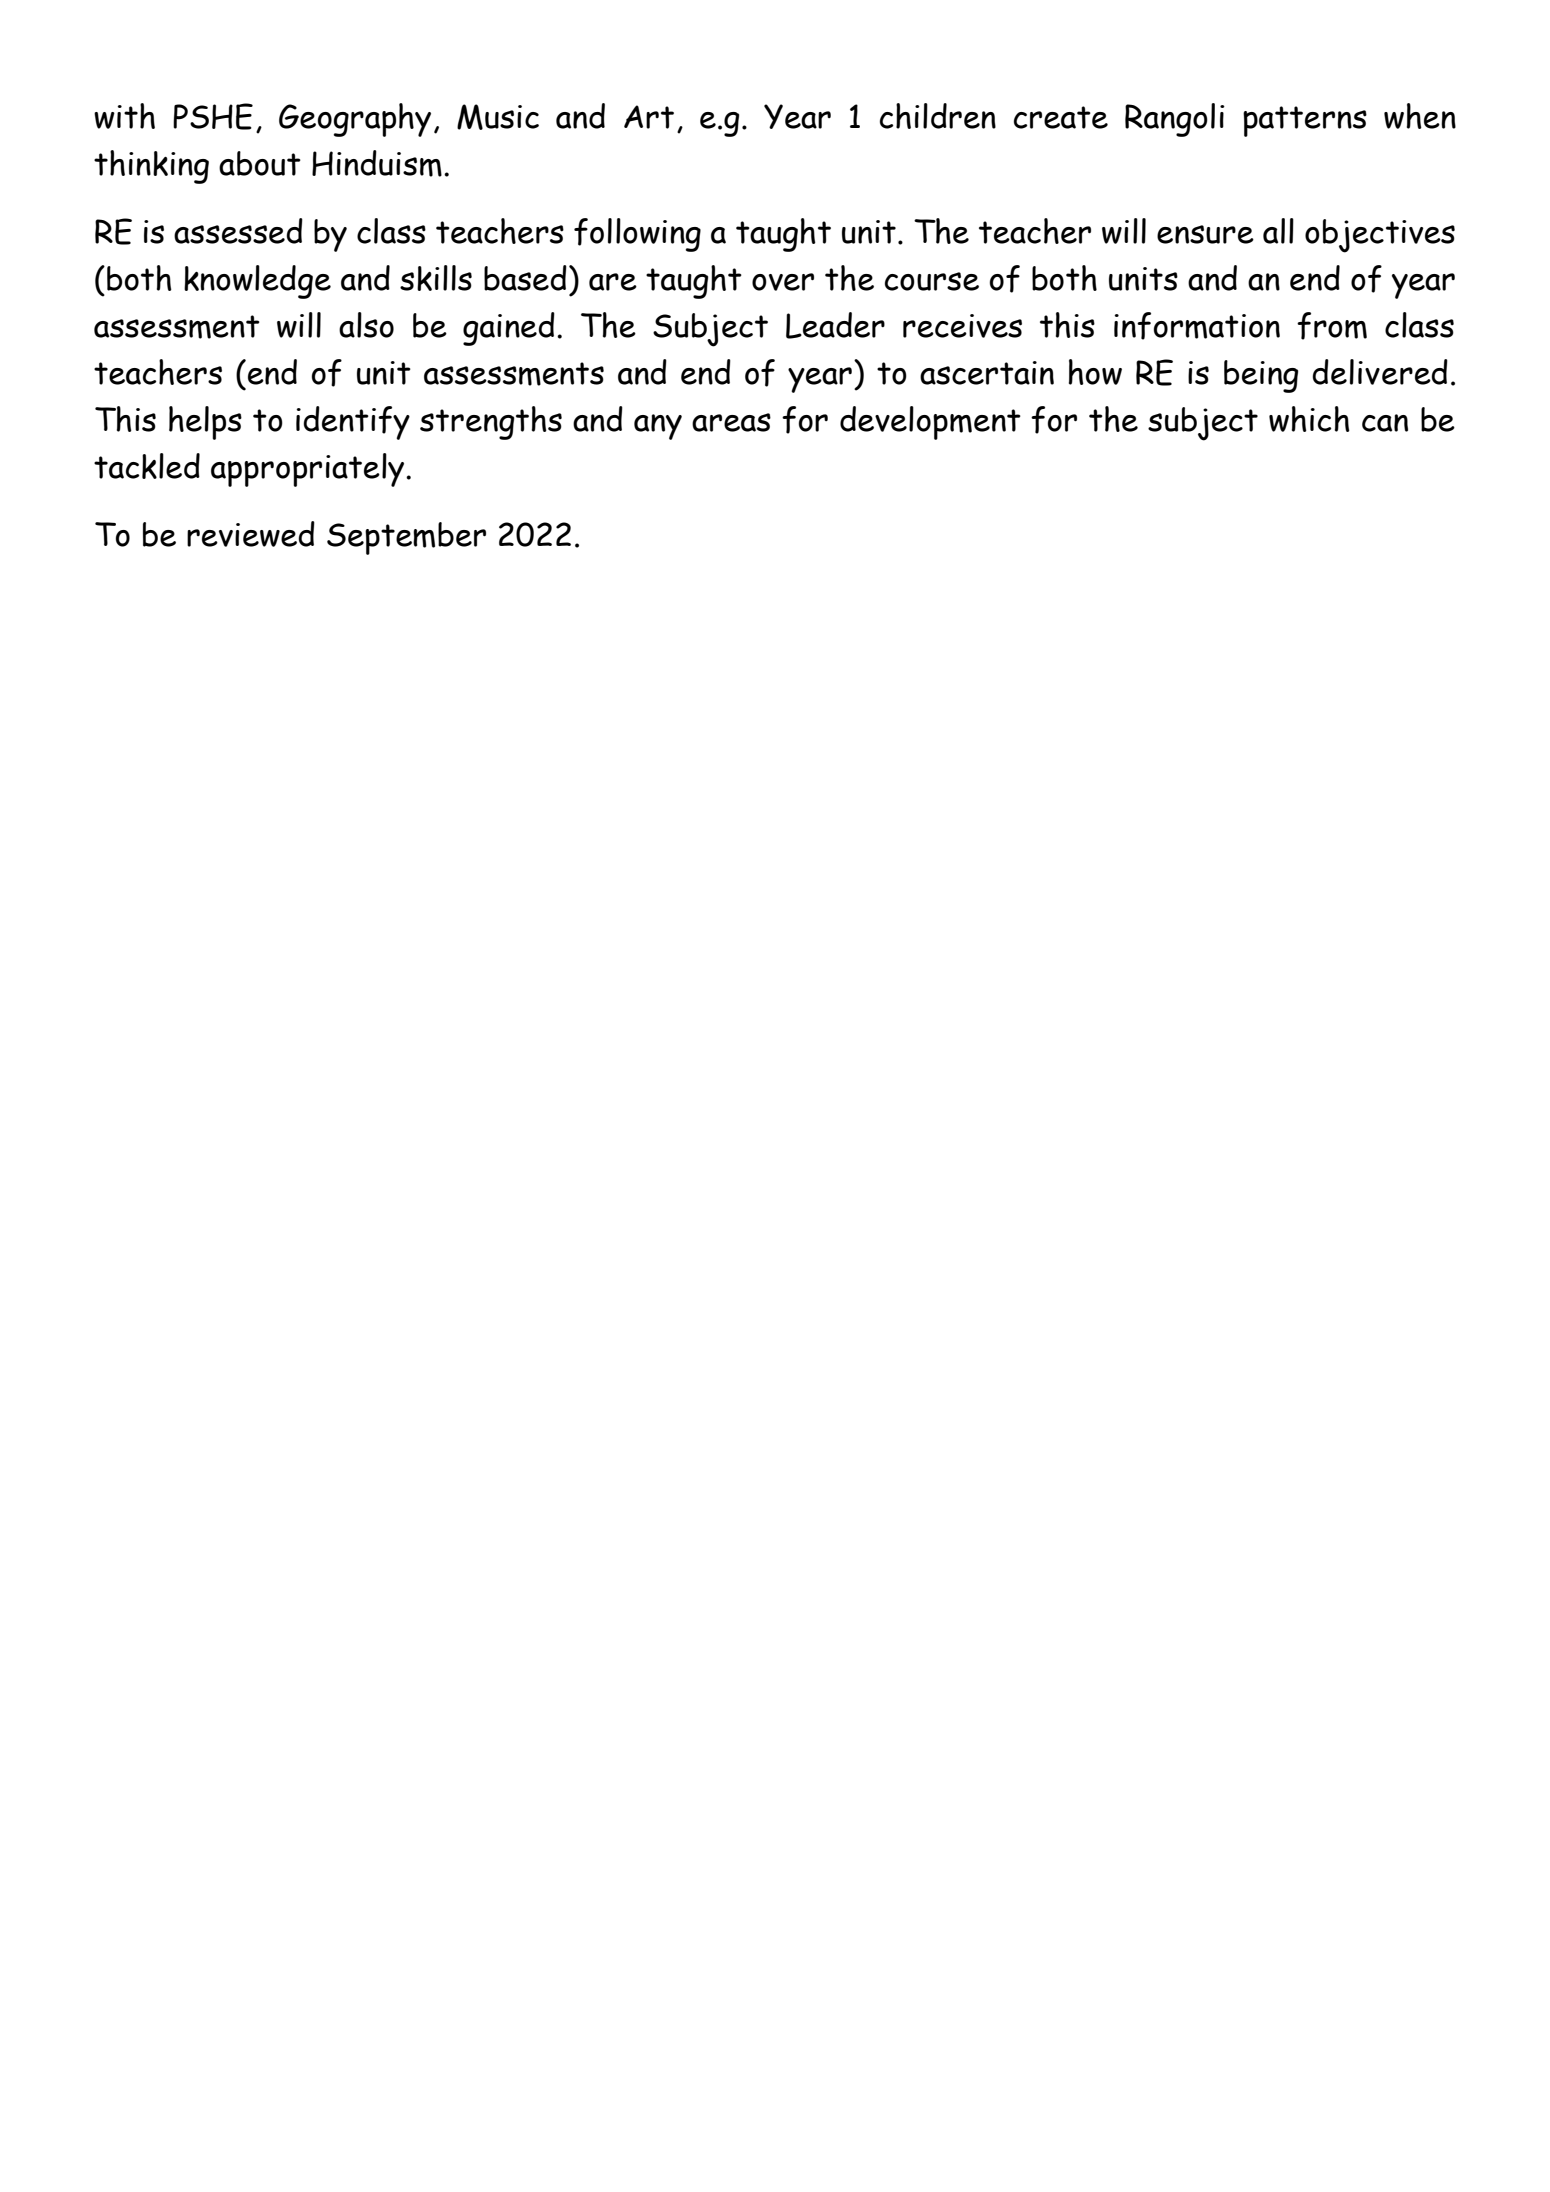 This document has height=2192, width=1550. I want to click on following, so click(637, 235).
